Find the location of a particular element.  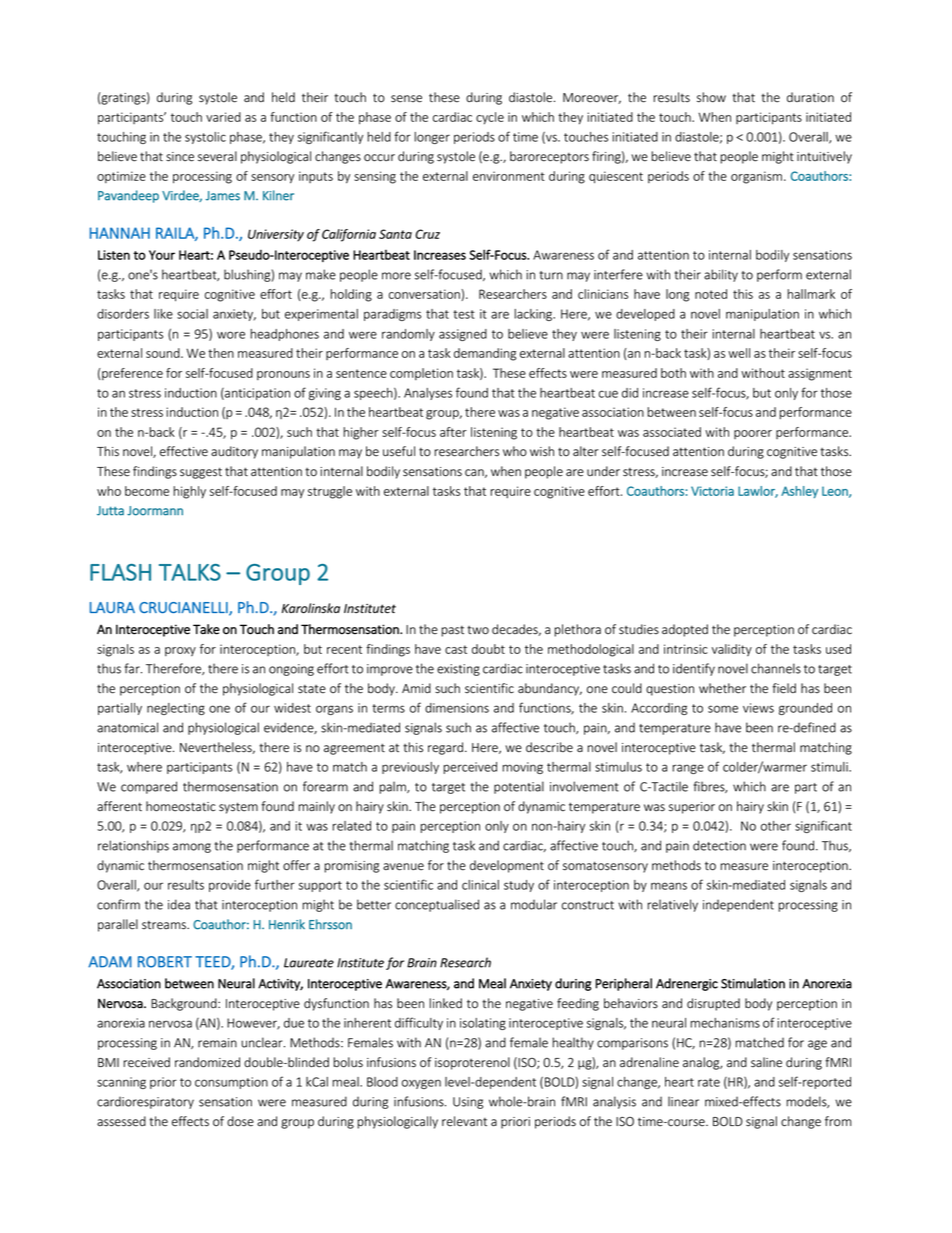

validity is located at coordinates (732, 650).
